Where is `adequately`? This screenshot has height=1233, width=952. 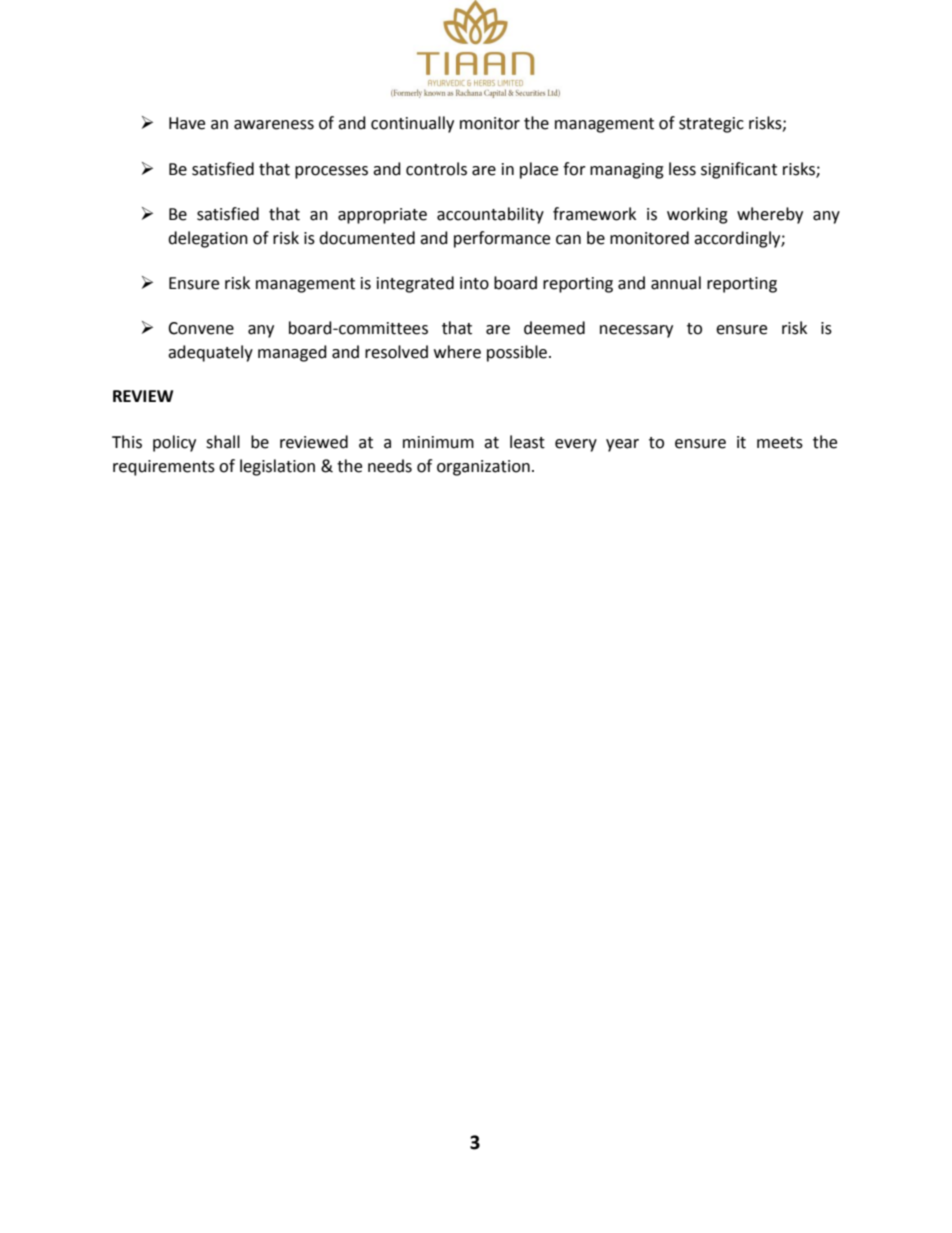
adequately is located at coordinates (210, 353).
